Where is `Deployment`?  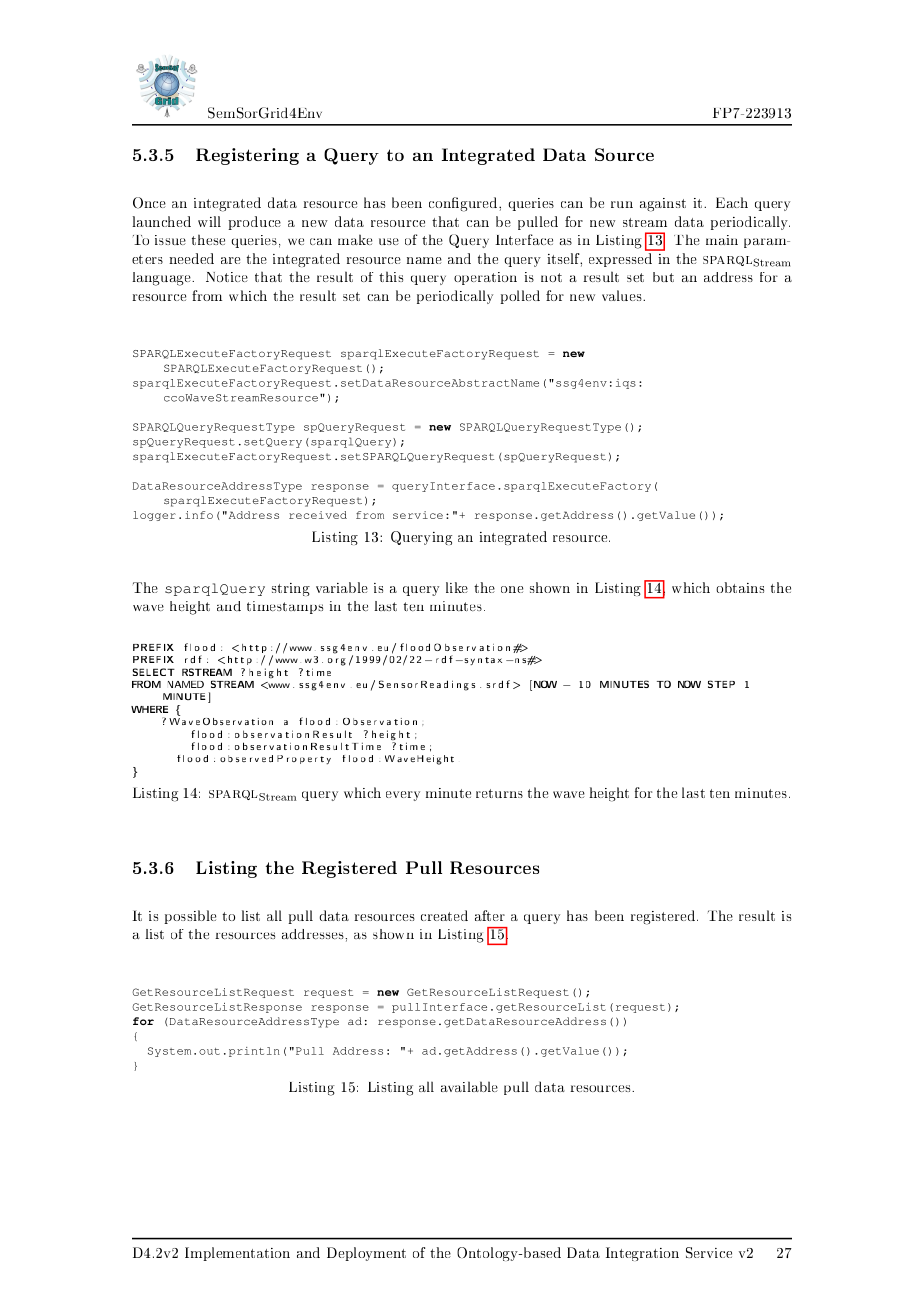
Deployment is located at coordinates (366, 1254).
